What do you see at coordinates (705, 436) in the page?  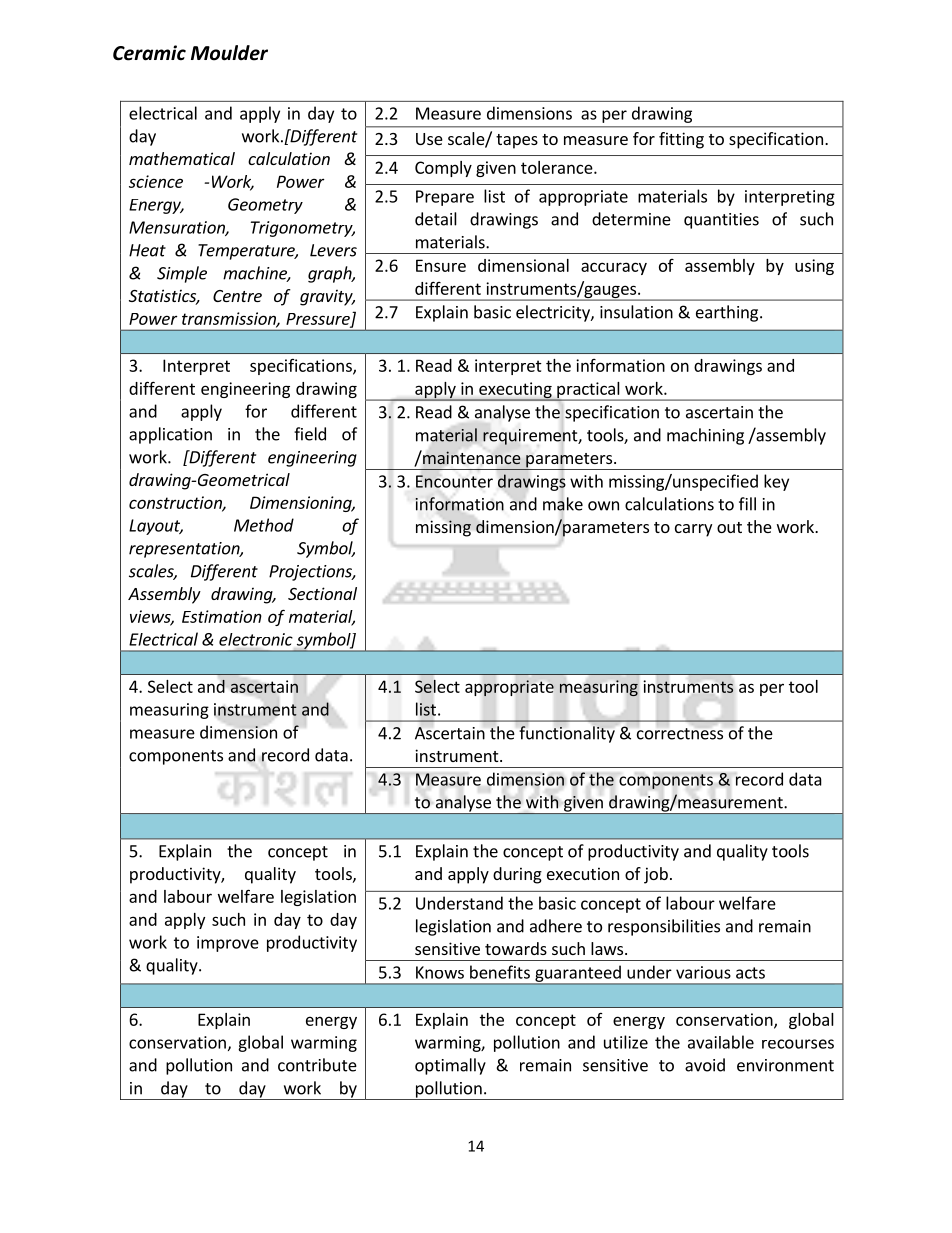 I see `machining` at bounding box center [705, 436].
